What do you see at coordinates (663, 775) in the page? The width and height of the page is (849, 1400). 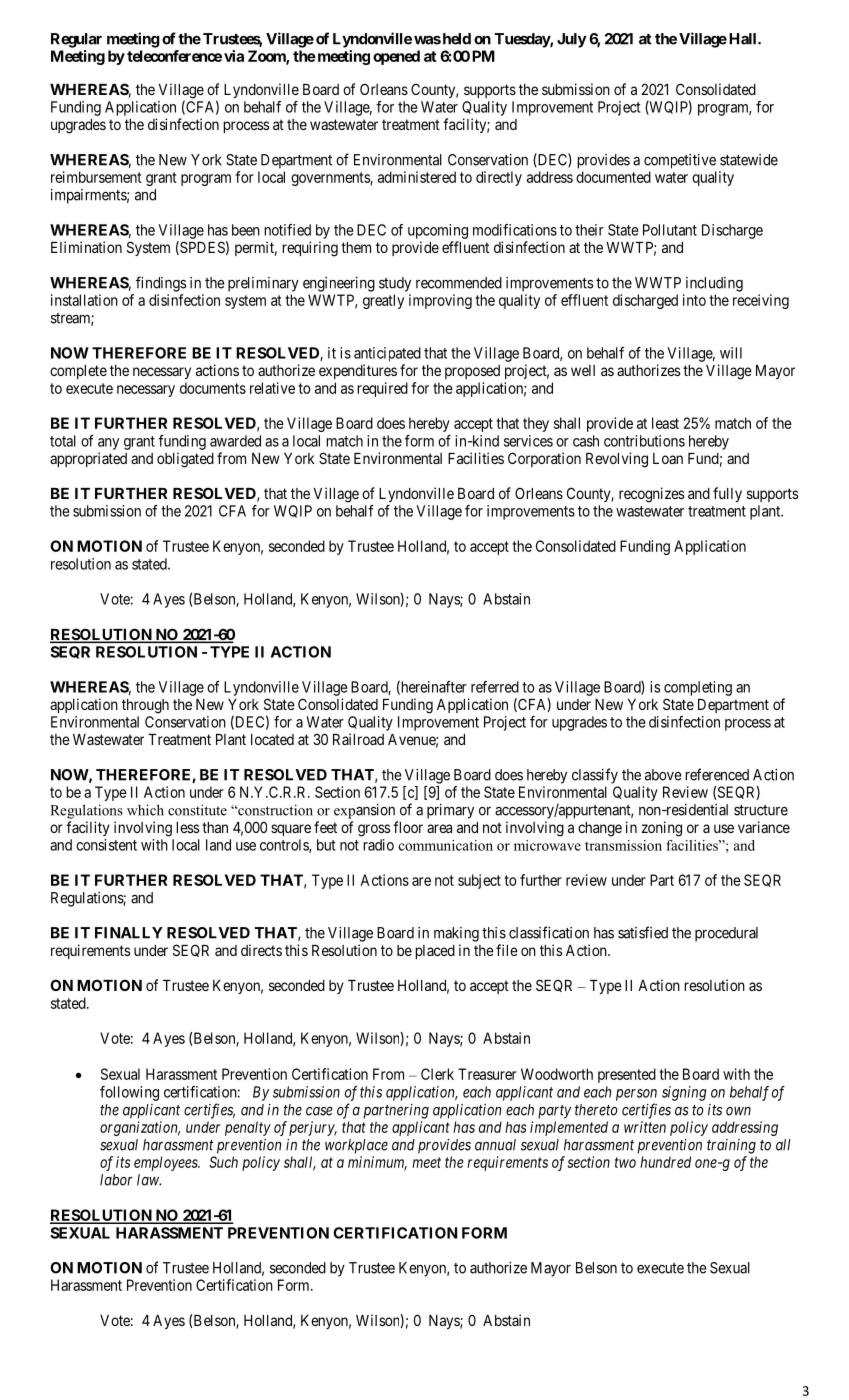 I see `above` at bounding box center [663, 775].
